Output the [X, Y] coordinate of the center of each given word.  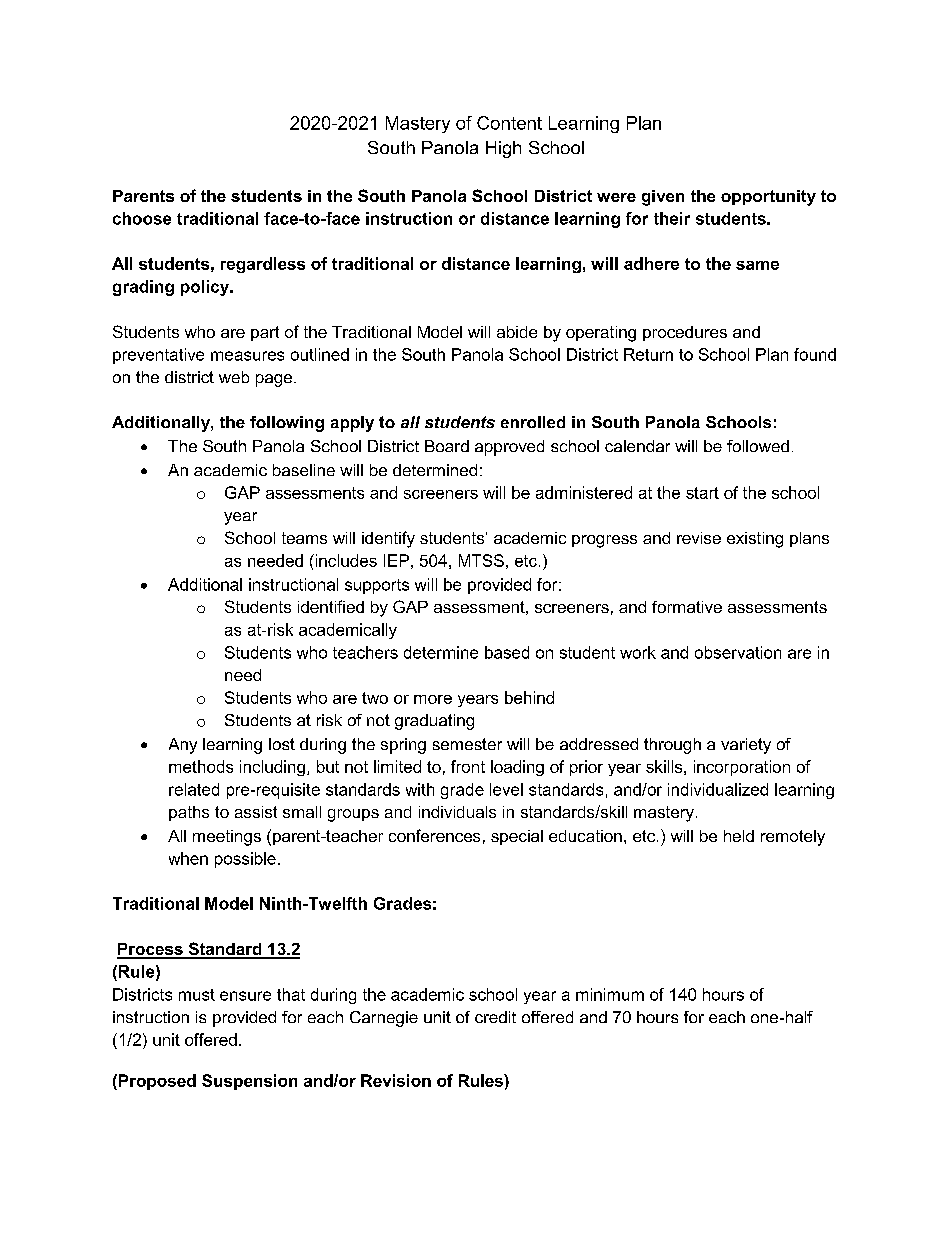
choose [142, 218]
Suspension [249, 1082]
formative [687, 607]
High [503, 149]
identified [331, 606]
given [663, 198]
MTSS [481, 560]
